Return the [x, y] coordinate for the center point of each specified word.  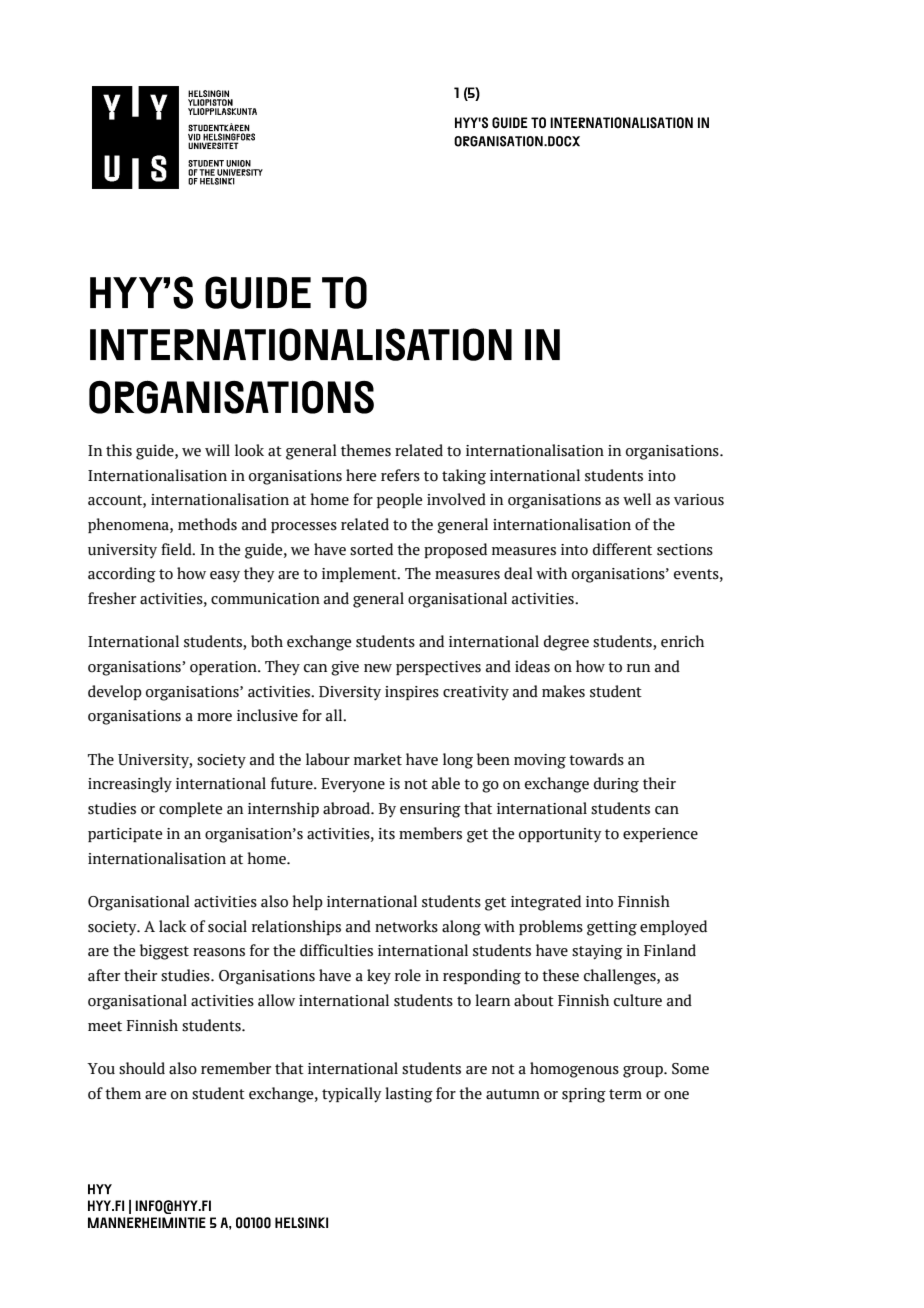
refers [400, 475]
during [616, 785]
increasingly [130, 785]
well [637, 499]
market [378, 759]
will [217, 450]
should [142, 1068]
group [644, 1072]
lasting [409, 1095]
